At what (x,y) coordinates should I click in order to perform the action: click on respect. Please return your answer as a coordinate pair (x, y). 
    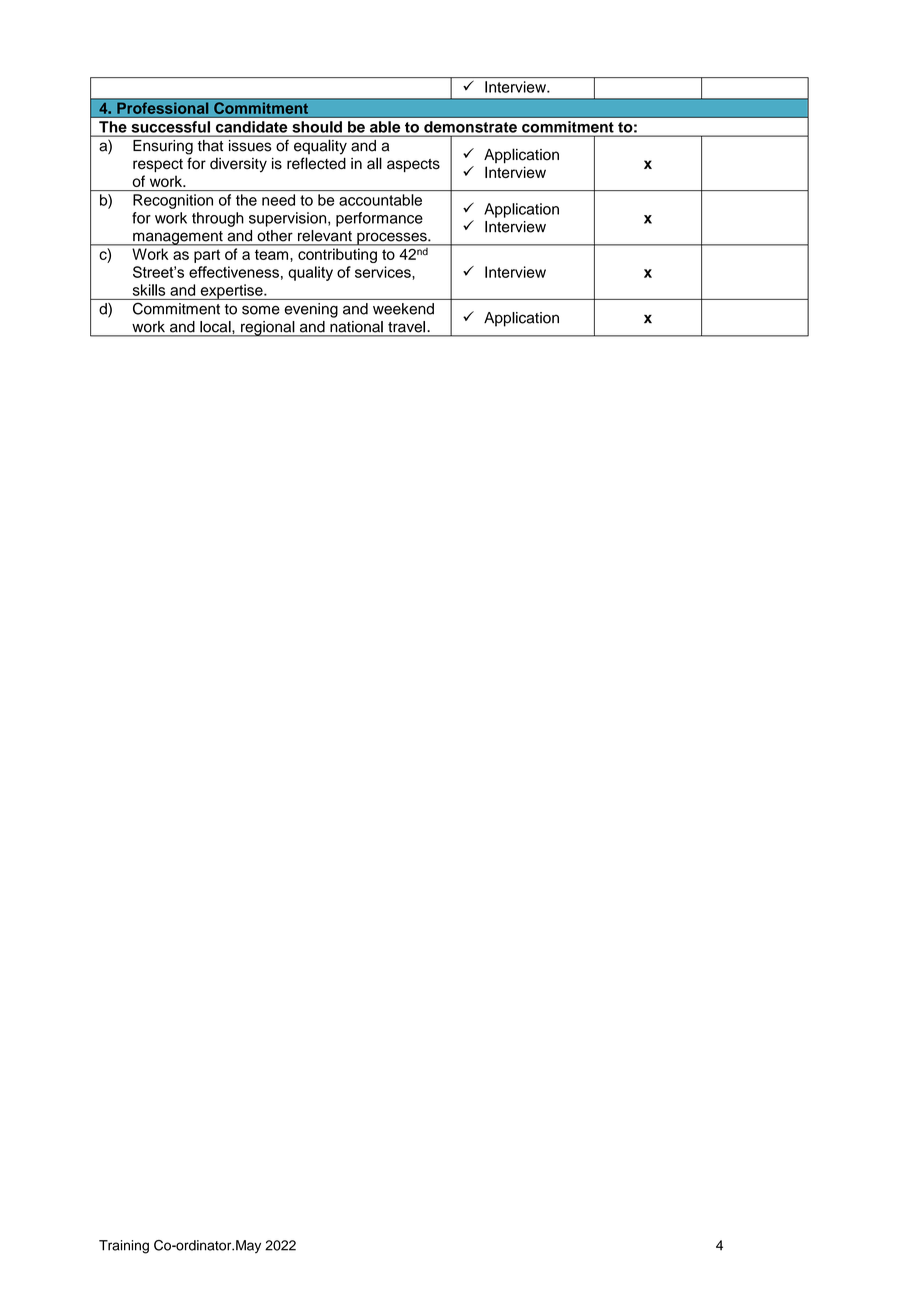
    Looking at the image, I should click on (158, 165).
